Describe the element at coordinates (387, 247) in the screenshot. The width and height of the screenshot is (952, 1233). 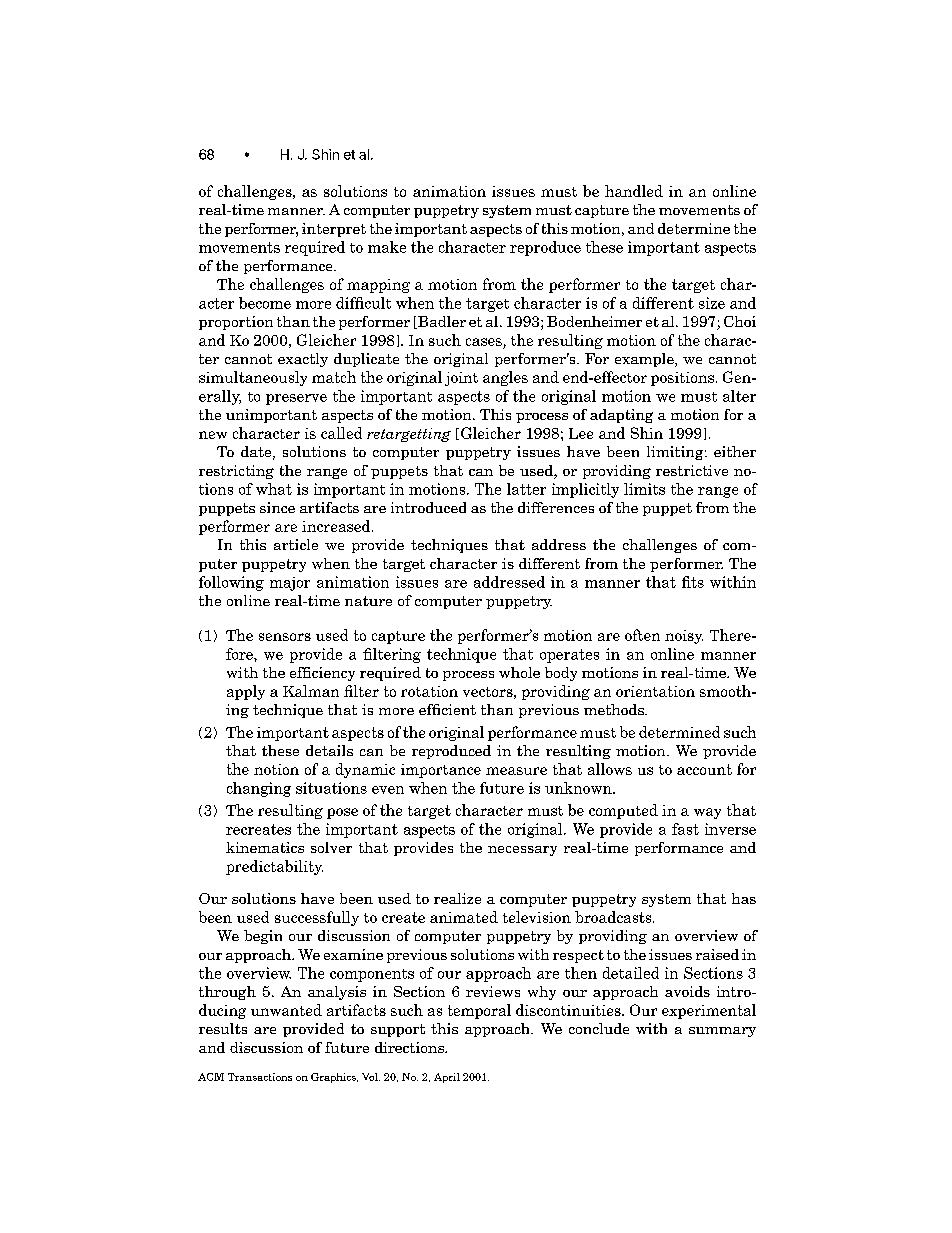
I see `make` at that location.
